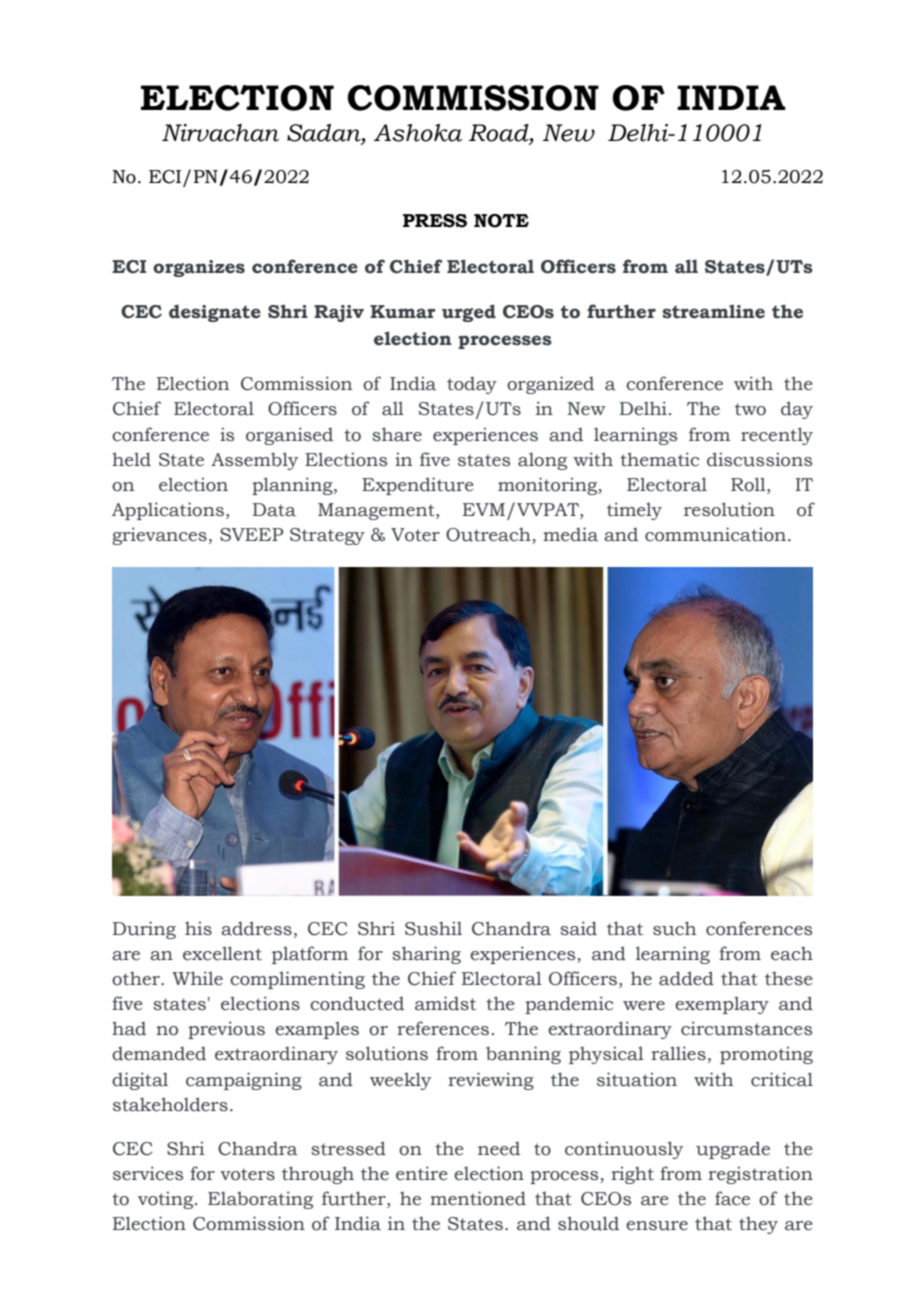 The width and height of the screenshot is (924, 1308). Describe the element at coordinates (418, 486) in the screenshot. I see `Expenditure` at that location.
